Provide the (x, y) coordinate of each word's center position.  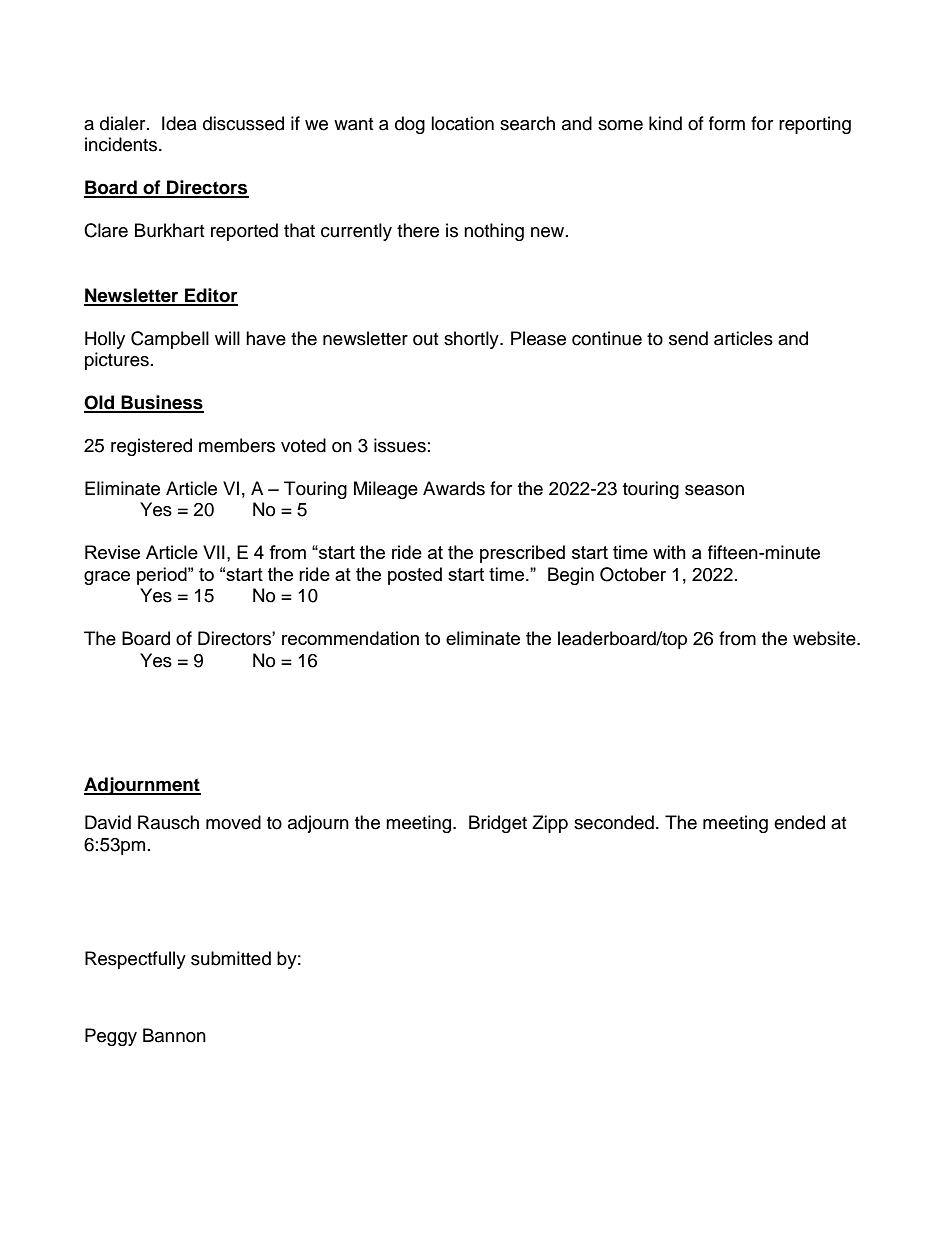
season (714, 490)
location (462, 123)
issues (400, 445)
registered (151, 447)
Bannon (174, 1035)
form (727, 123)
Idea (179, 123)
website (825, 638)
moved (233, 822)
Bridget (498, 824)
